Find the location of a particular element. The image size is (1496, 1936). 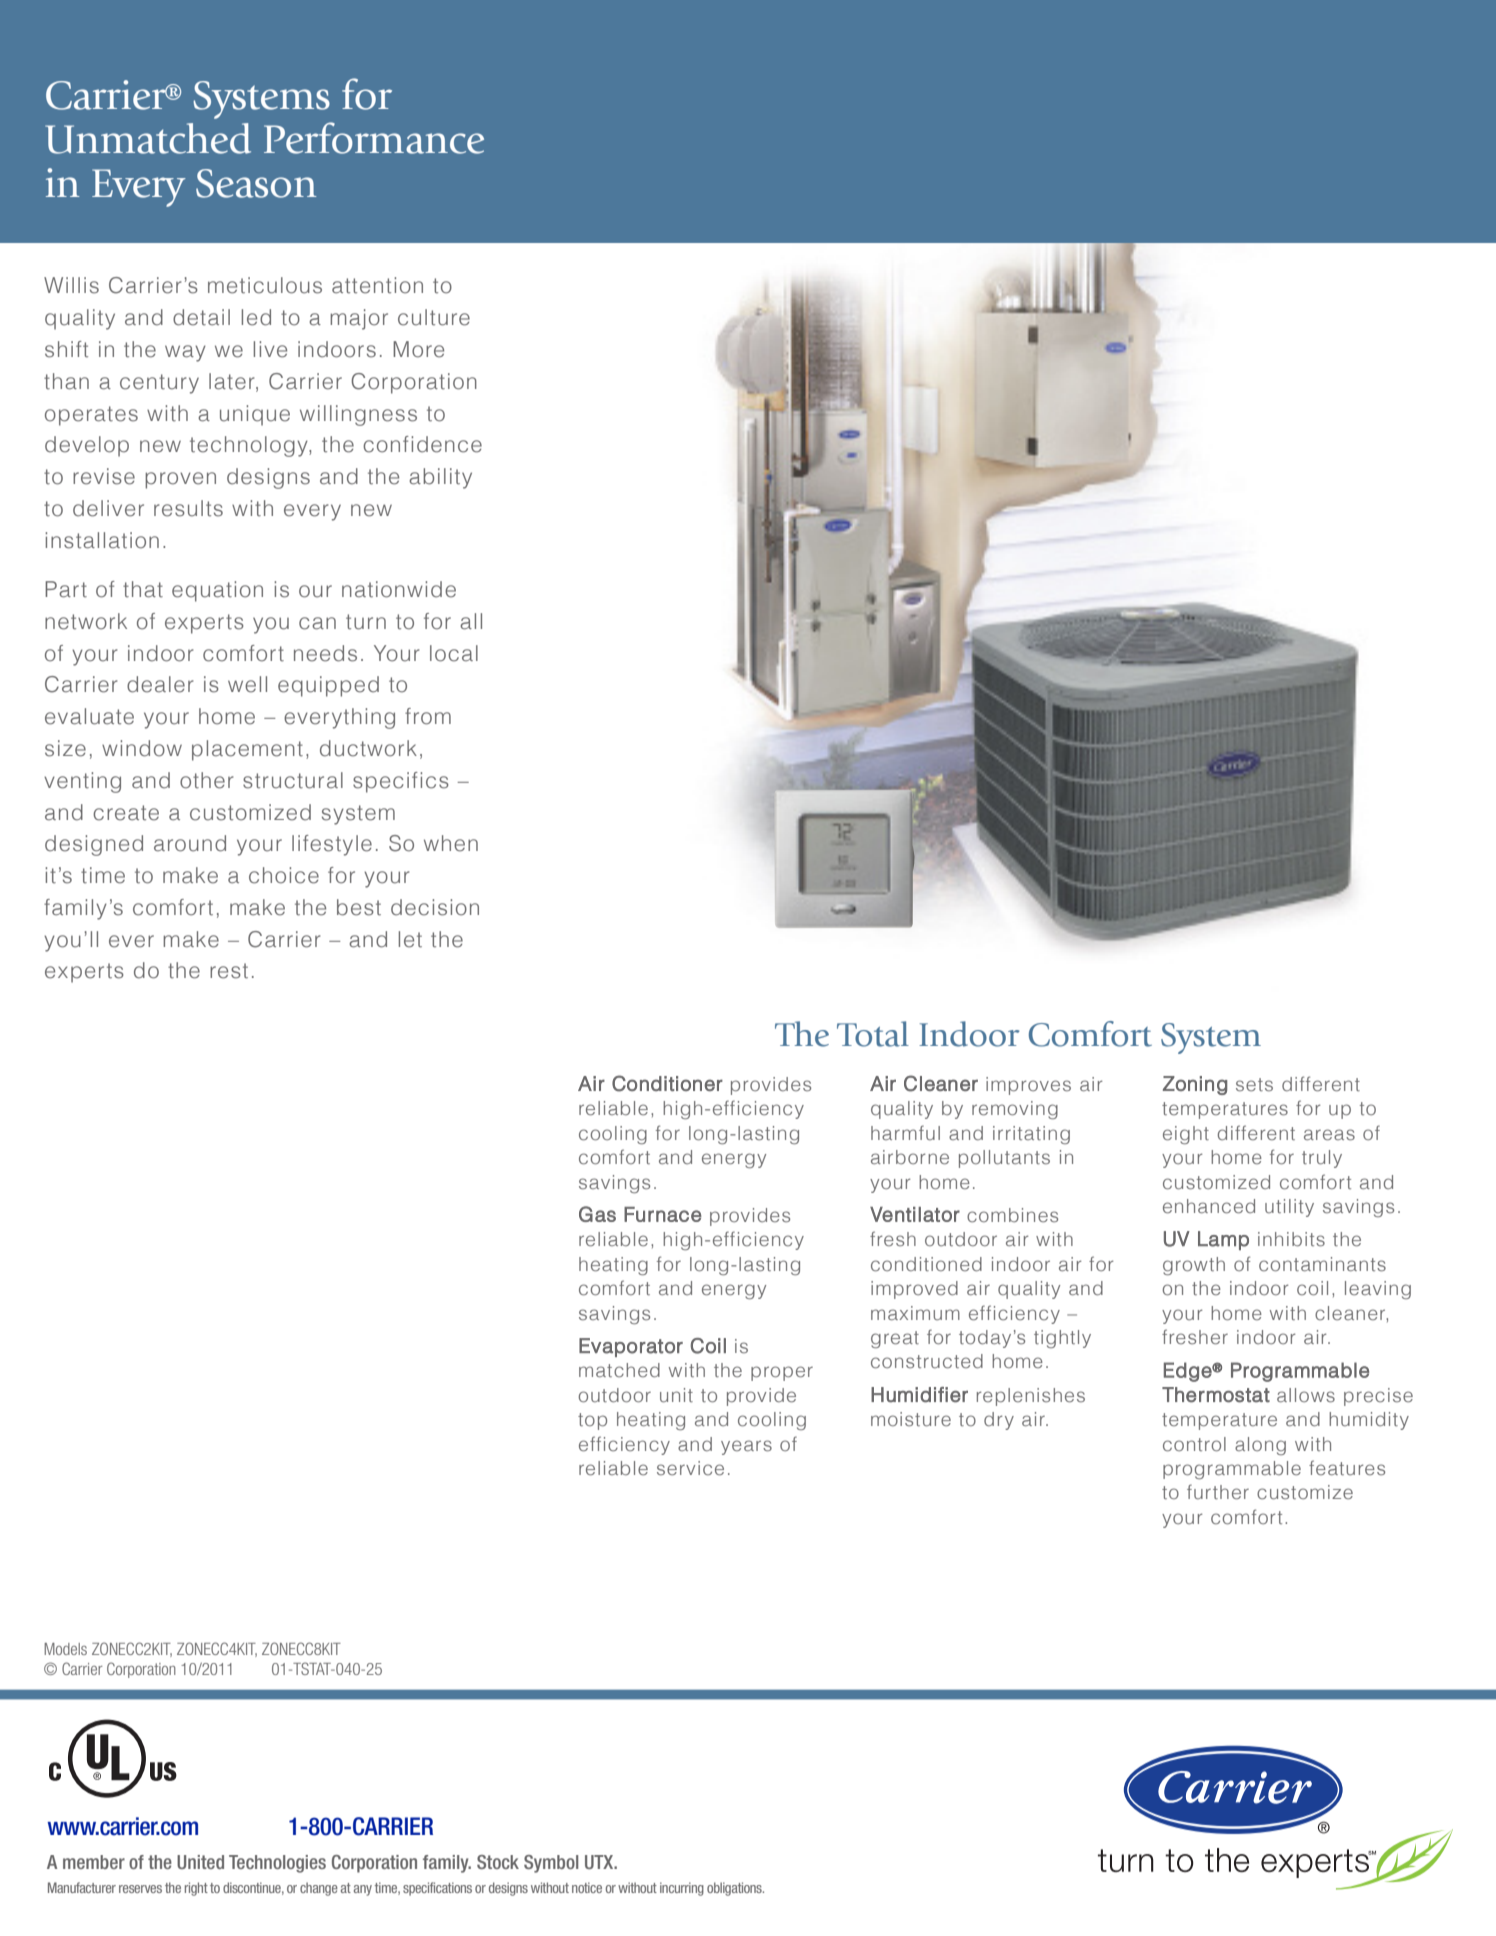

Zoning is located at coordinates (1195, 1085).
